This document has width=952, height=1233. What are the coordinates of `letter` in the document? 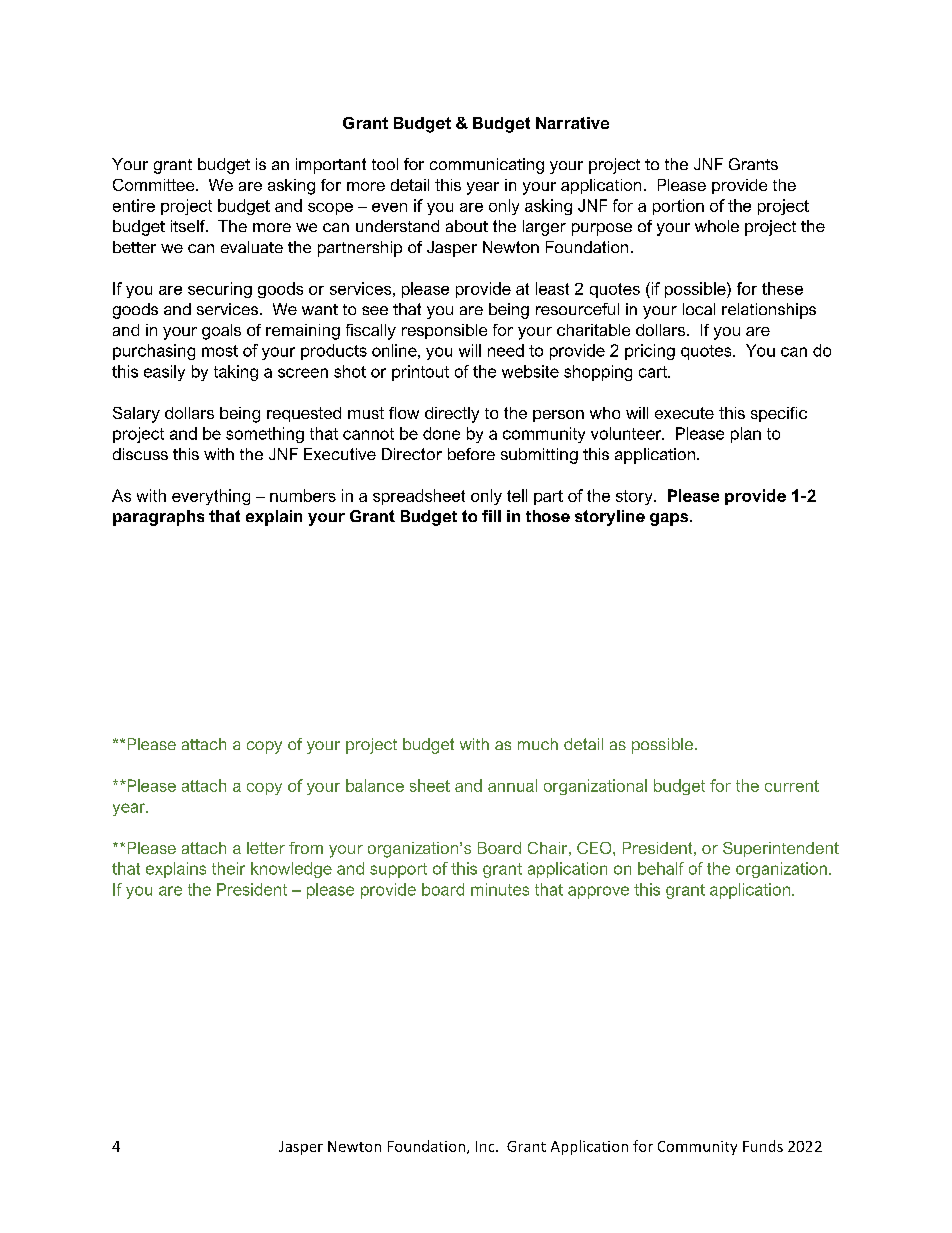 It's located at (266, 848).
